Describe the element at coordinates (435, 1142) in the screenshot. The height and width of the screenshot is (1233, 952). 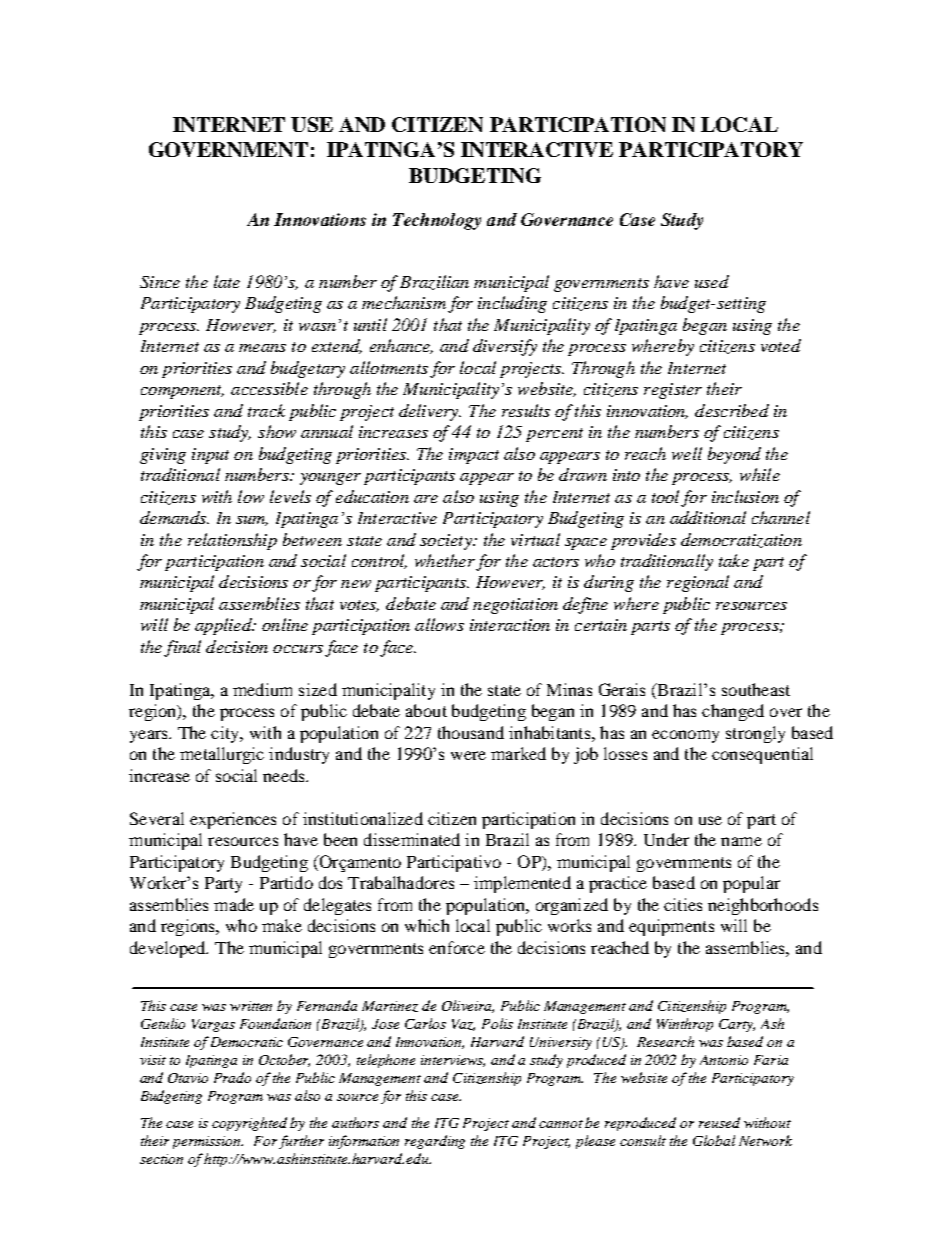
I see `regarding` at that location.
